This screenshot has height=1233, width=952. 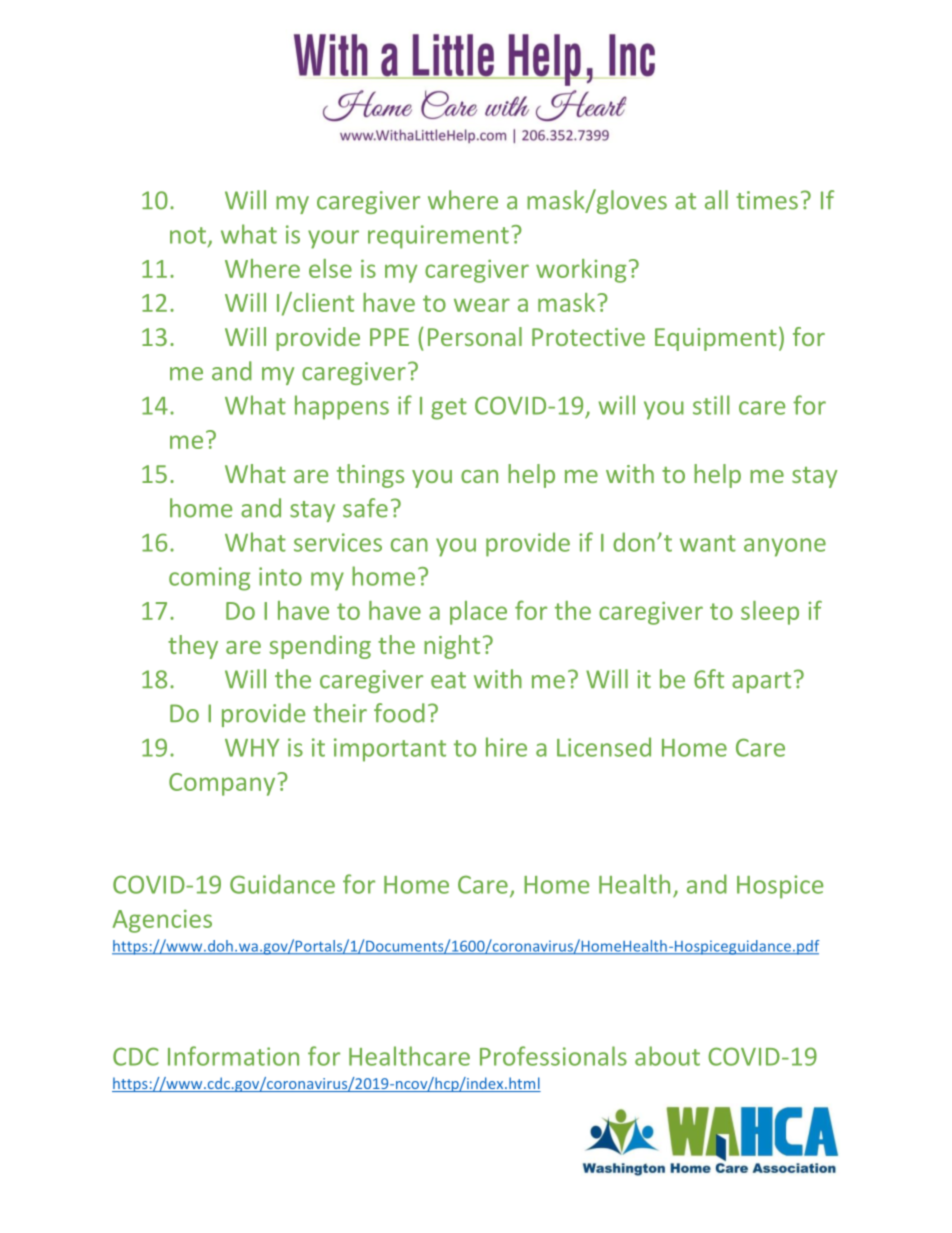 I want to click on Information, so click(x=233, y=1056).
